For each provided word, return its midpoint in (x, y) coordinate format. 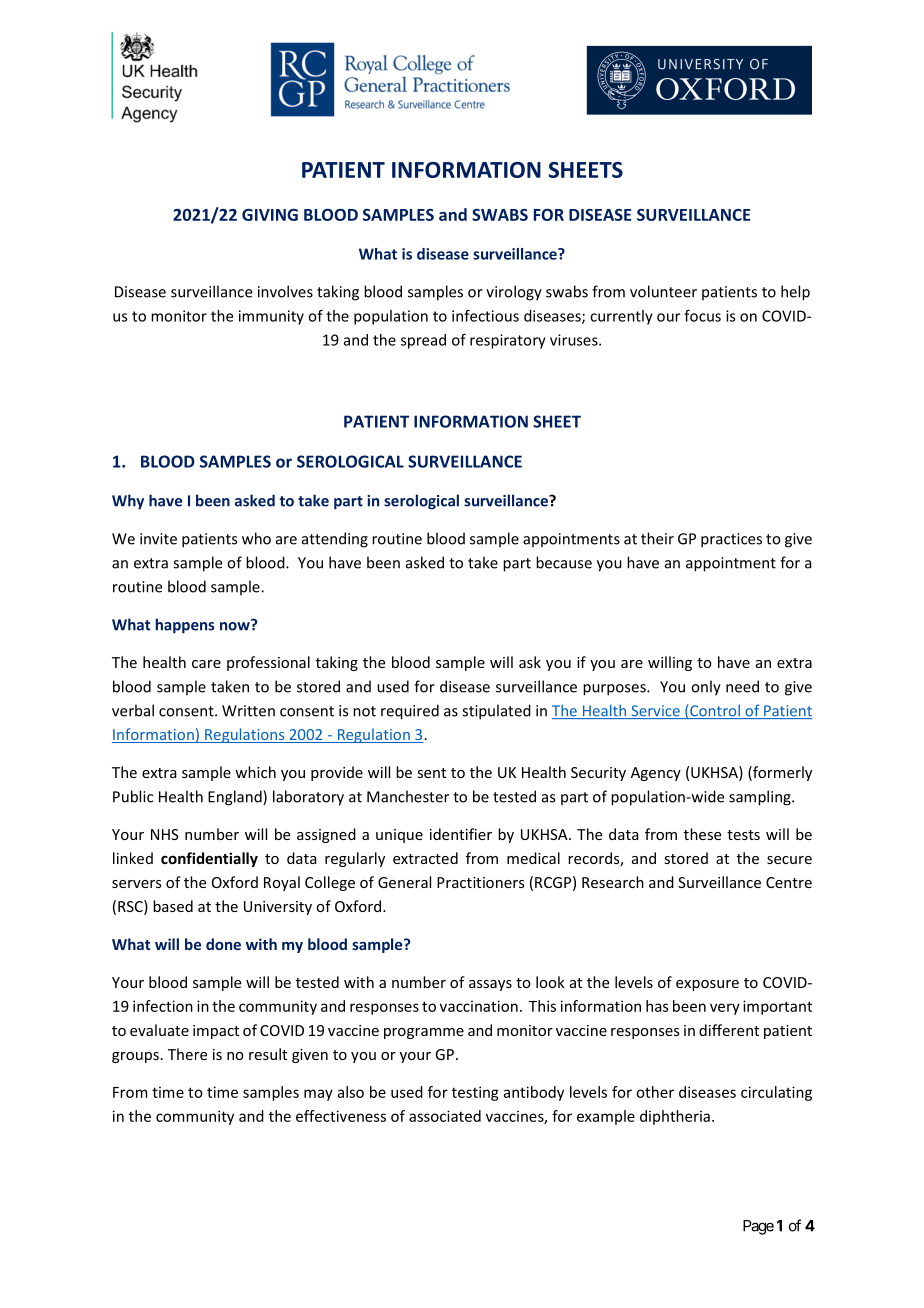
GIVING (270, 215)
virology (514, 293)
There (187, 1054)
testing (475, 1093)
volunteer (663, 291)
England (236, 798)
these (702, 834)
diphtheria (675, 1117)
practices (731, 540)
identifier (461, 834)
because (564, 562)
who (256, 538)
